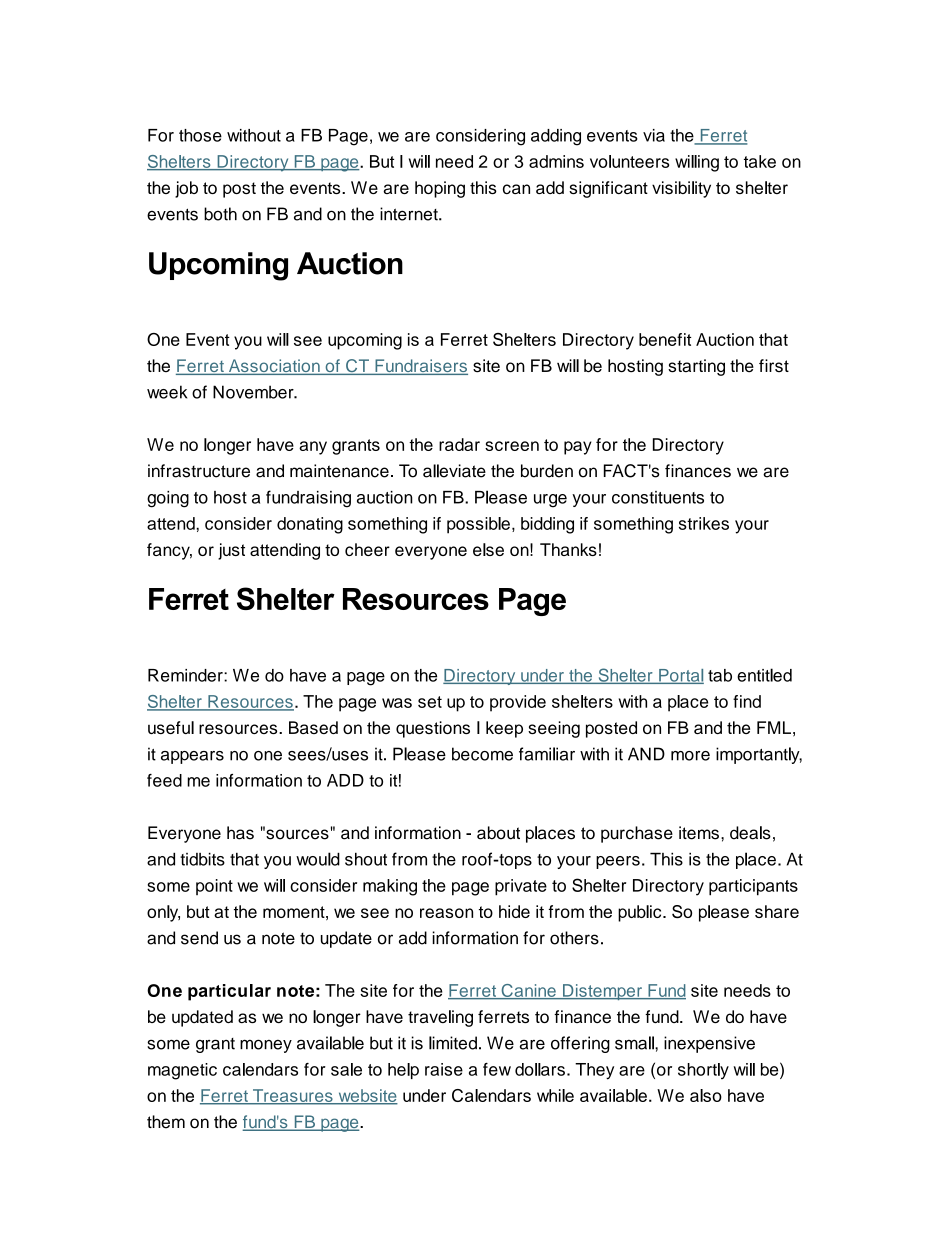  Describe the element at coordinates (681, 189) in the document. I see `visibility` at that location.
